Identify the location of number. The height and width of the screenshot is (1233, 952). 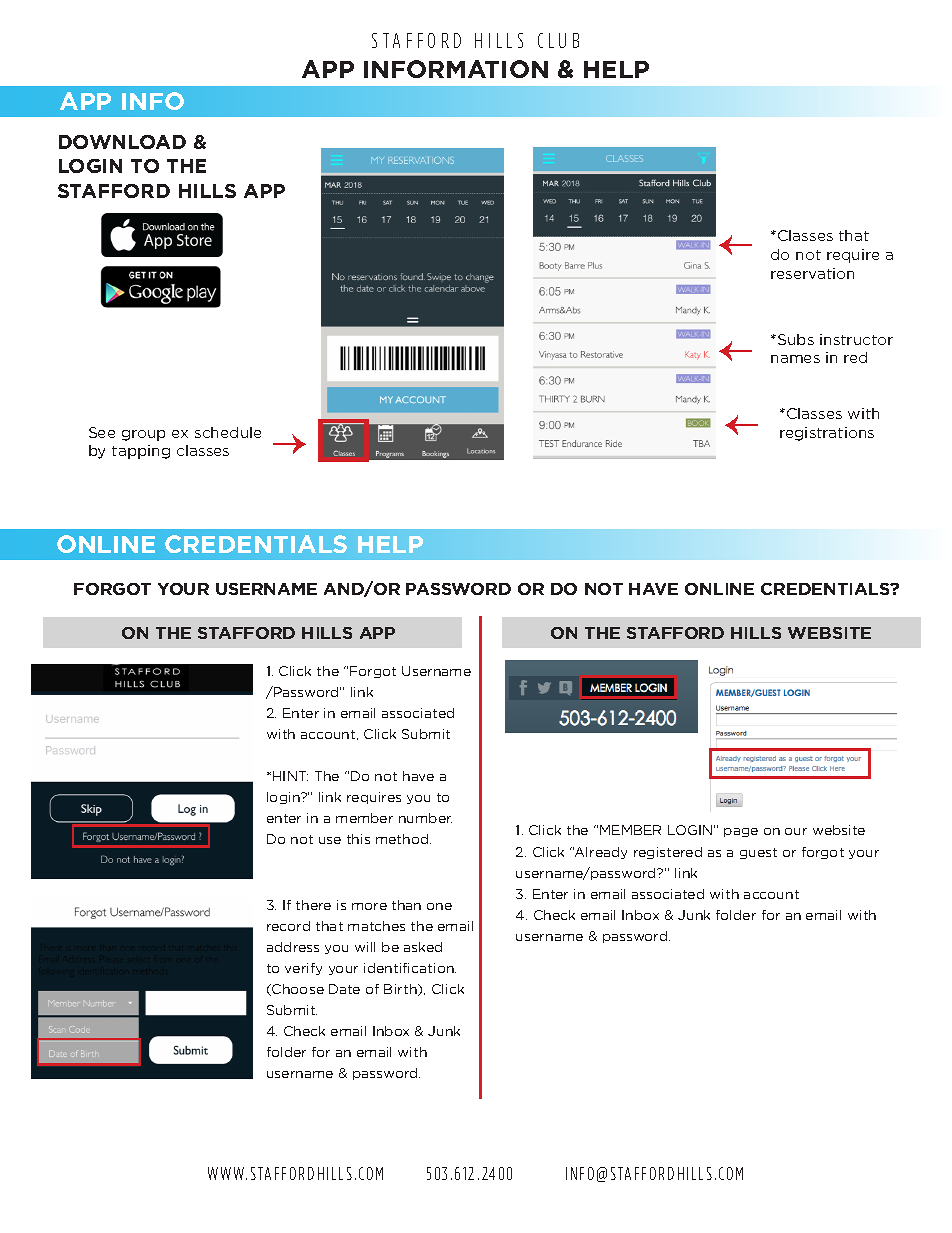
(425, 818).
